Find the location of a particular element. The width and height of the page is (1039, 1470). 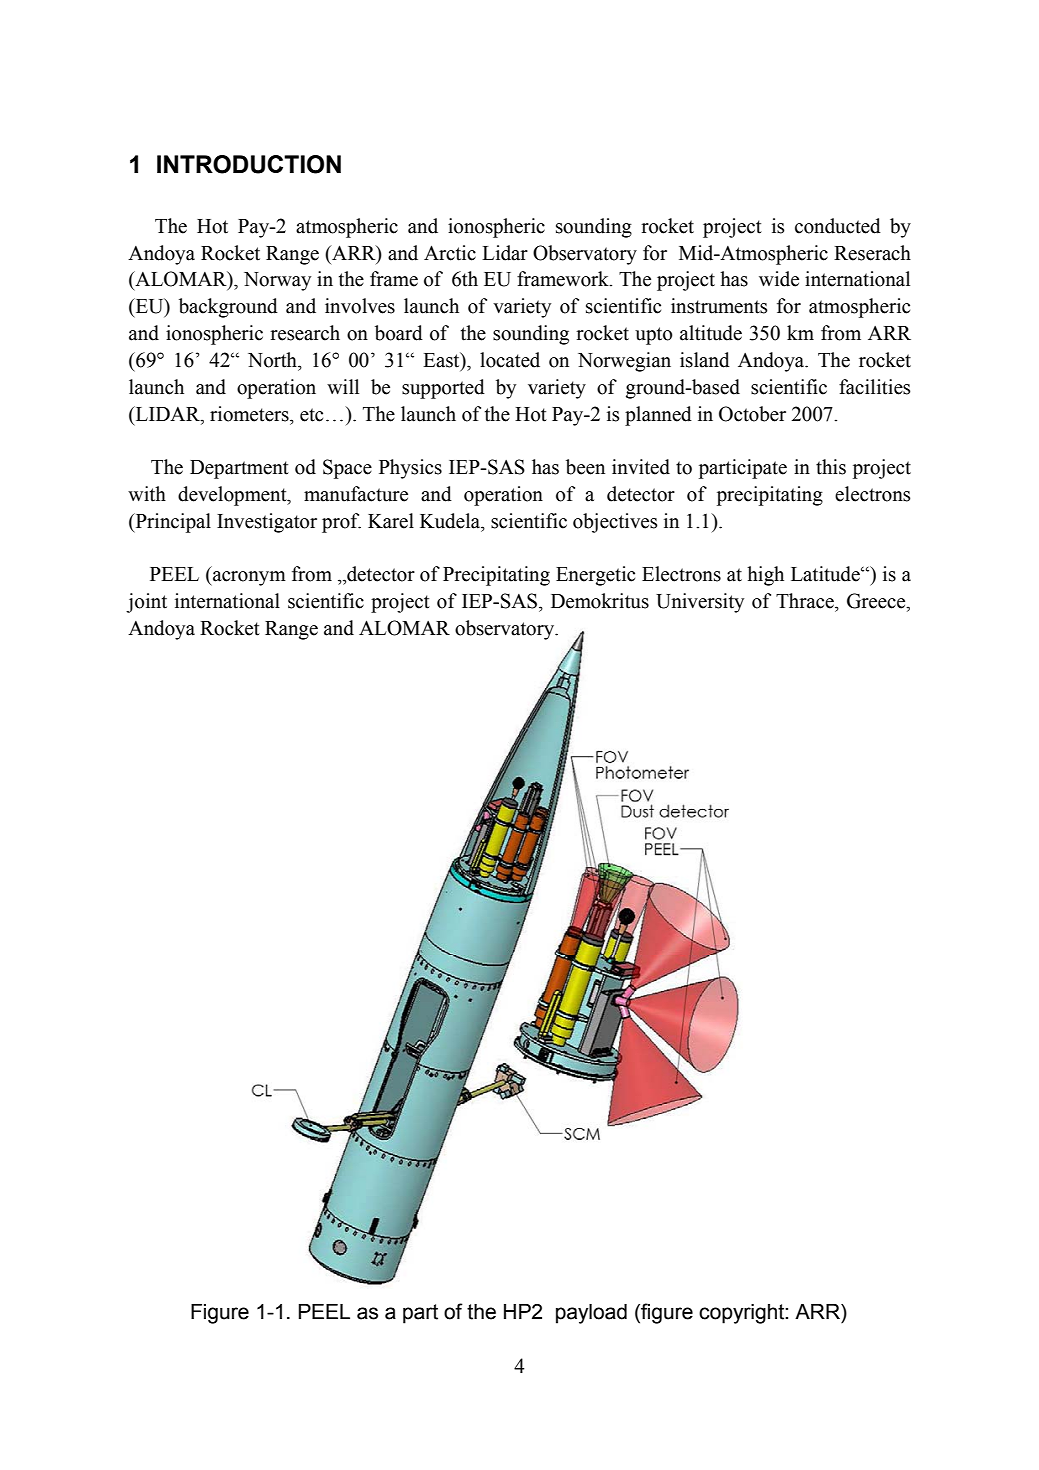

conducted is located at coordinates (838, 226).
